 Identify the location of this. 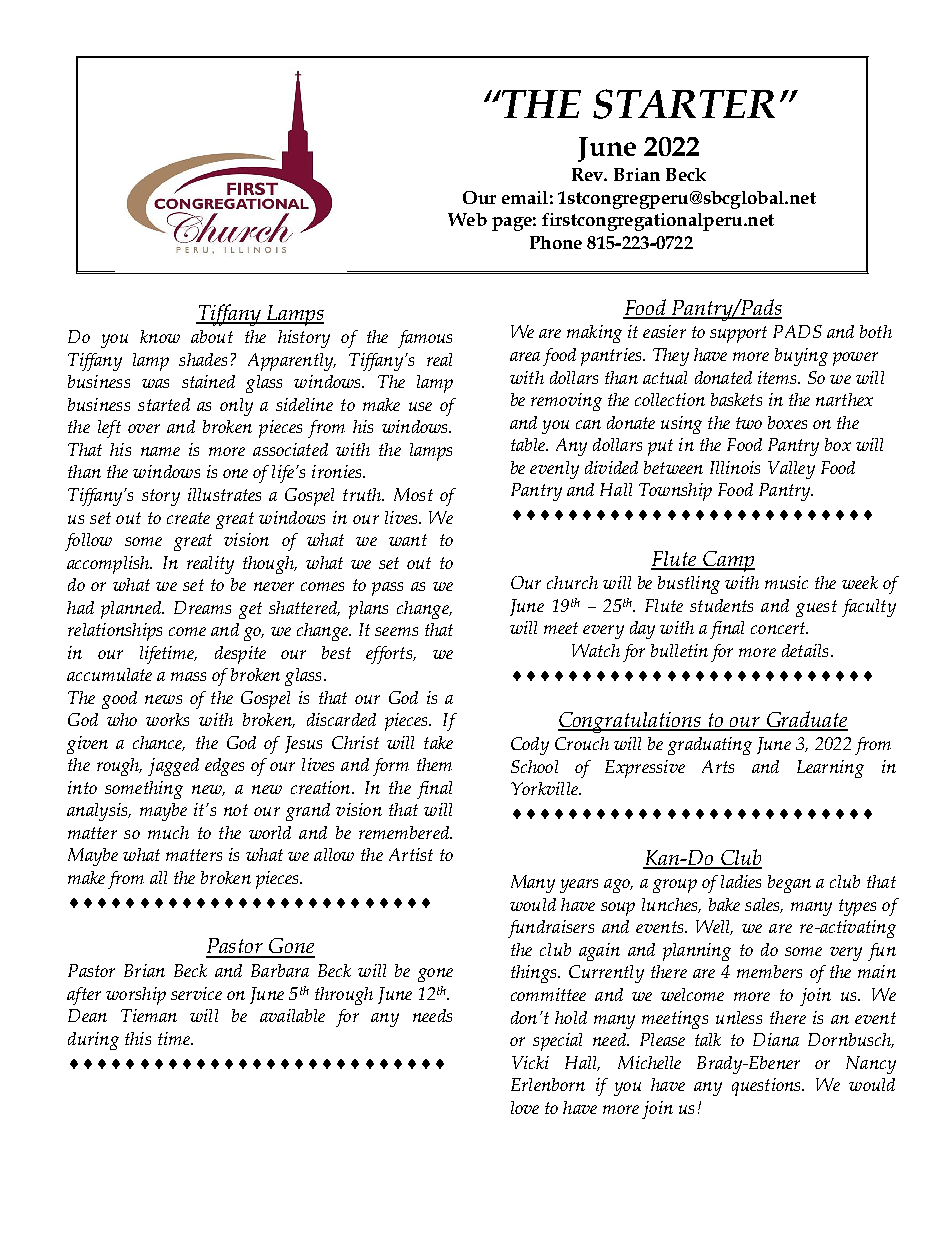
(138, 1038).
